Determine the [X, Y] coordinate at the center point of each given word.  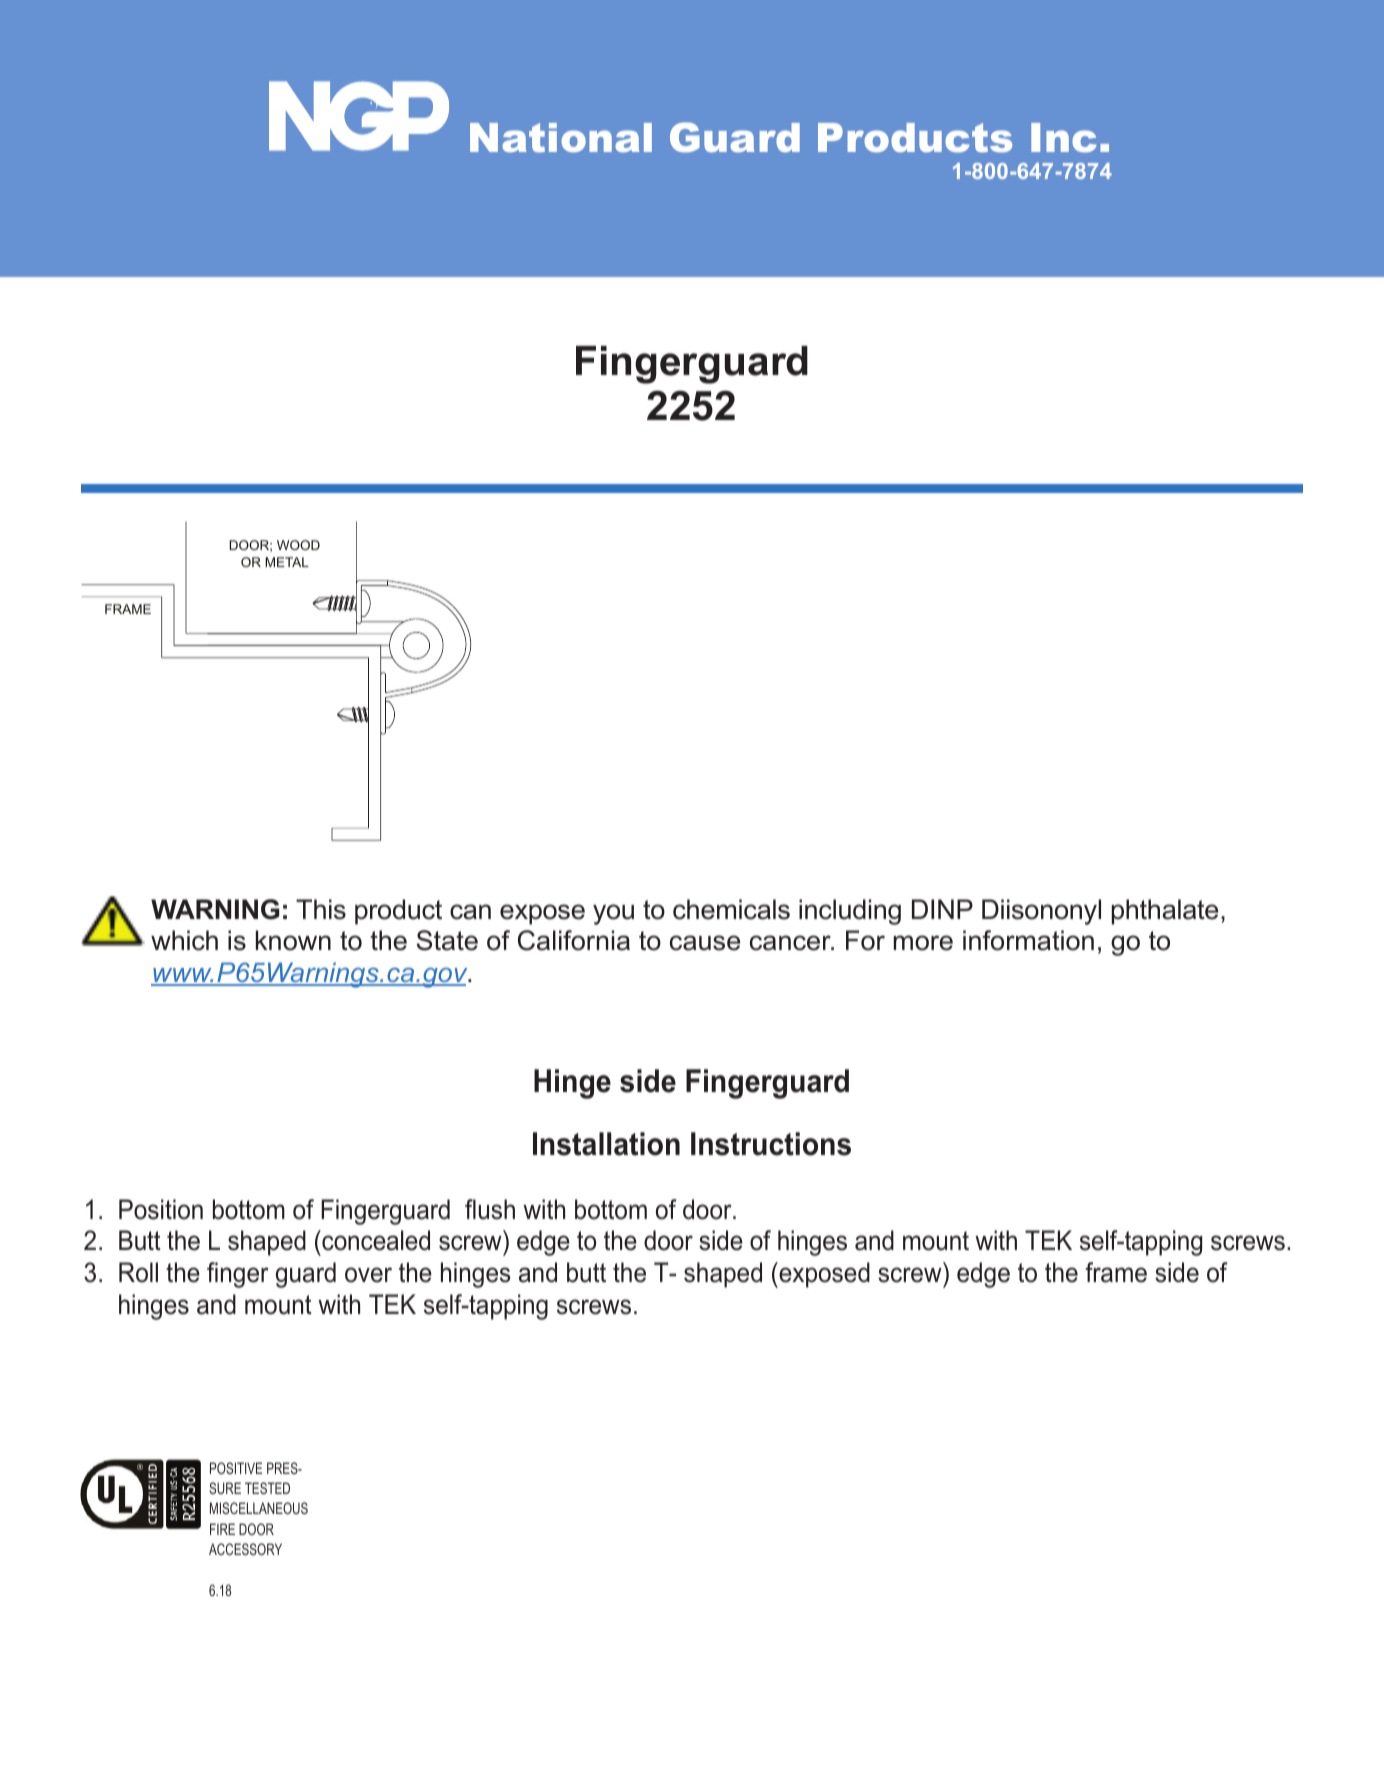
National [561, 137]
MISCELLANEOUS [259, 1508]
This [321, 909]
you [613, 914]
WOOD [298, 545]
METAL [287, 562]
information [1028, 940]
